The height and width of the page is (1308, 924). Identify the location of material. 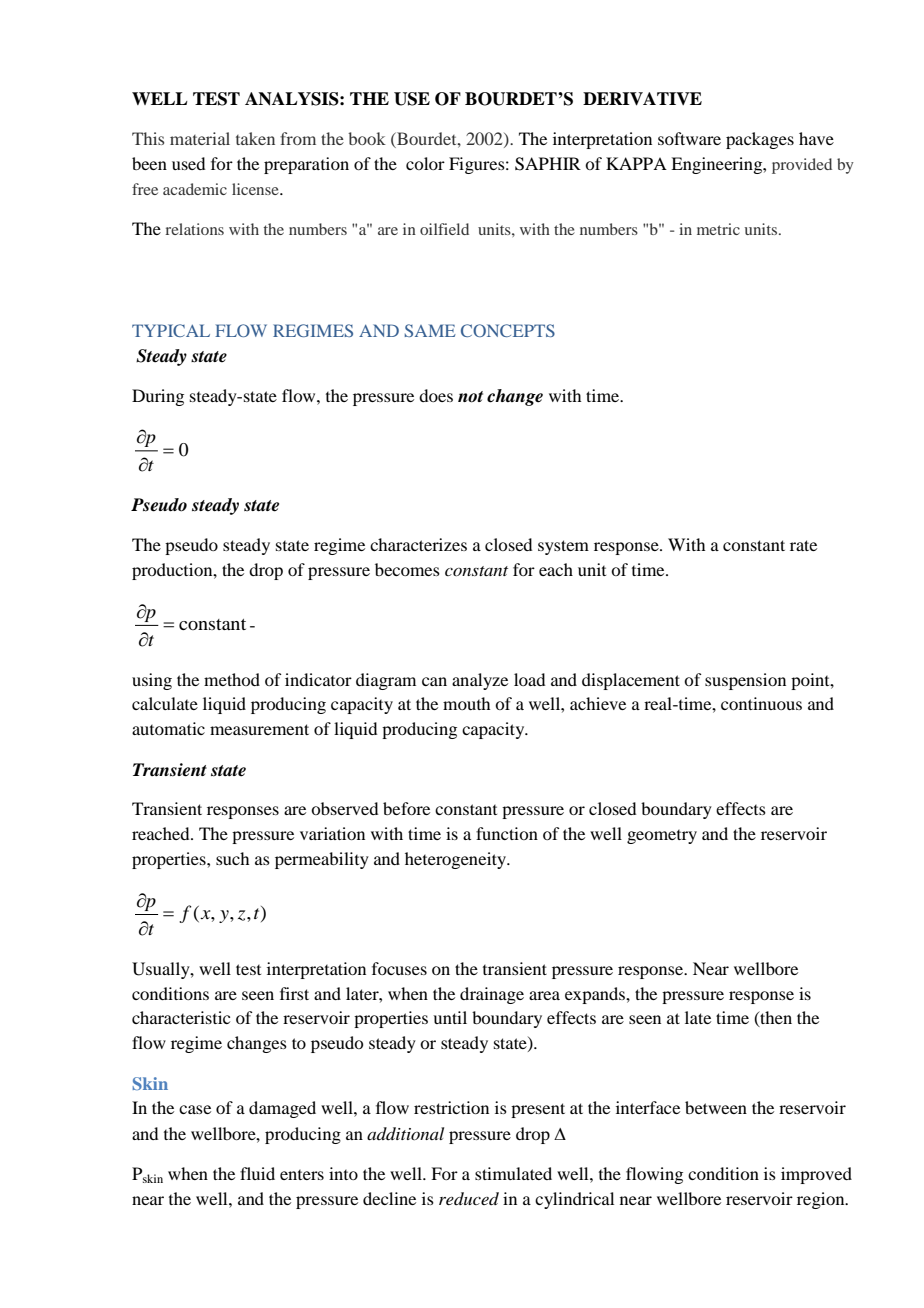
(200, 138).
